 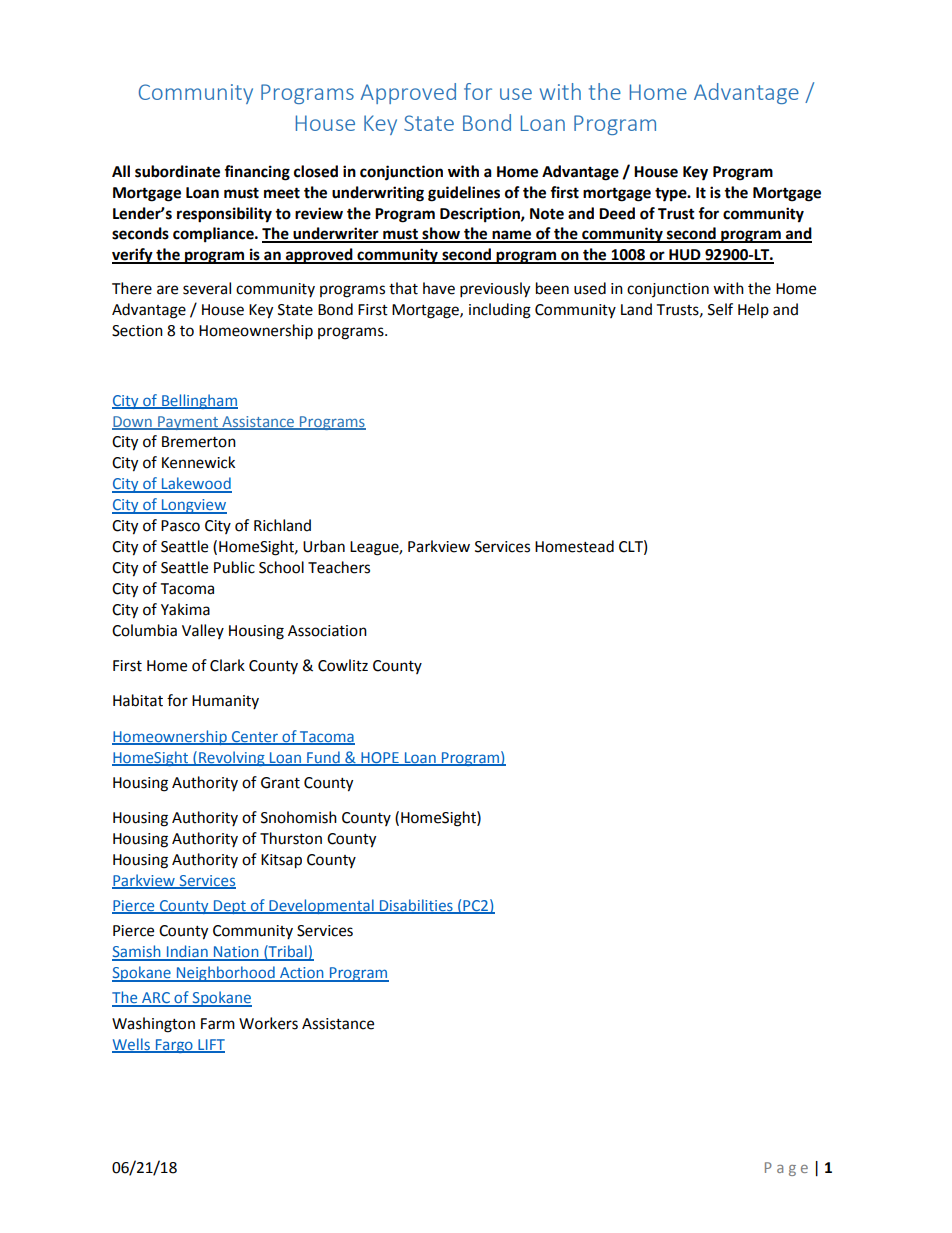 What do you see at coordinates (224, 215) in the document?
I see `responsibility` at bounding box center [224, 215].
